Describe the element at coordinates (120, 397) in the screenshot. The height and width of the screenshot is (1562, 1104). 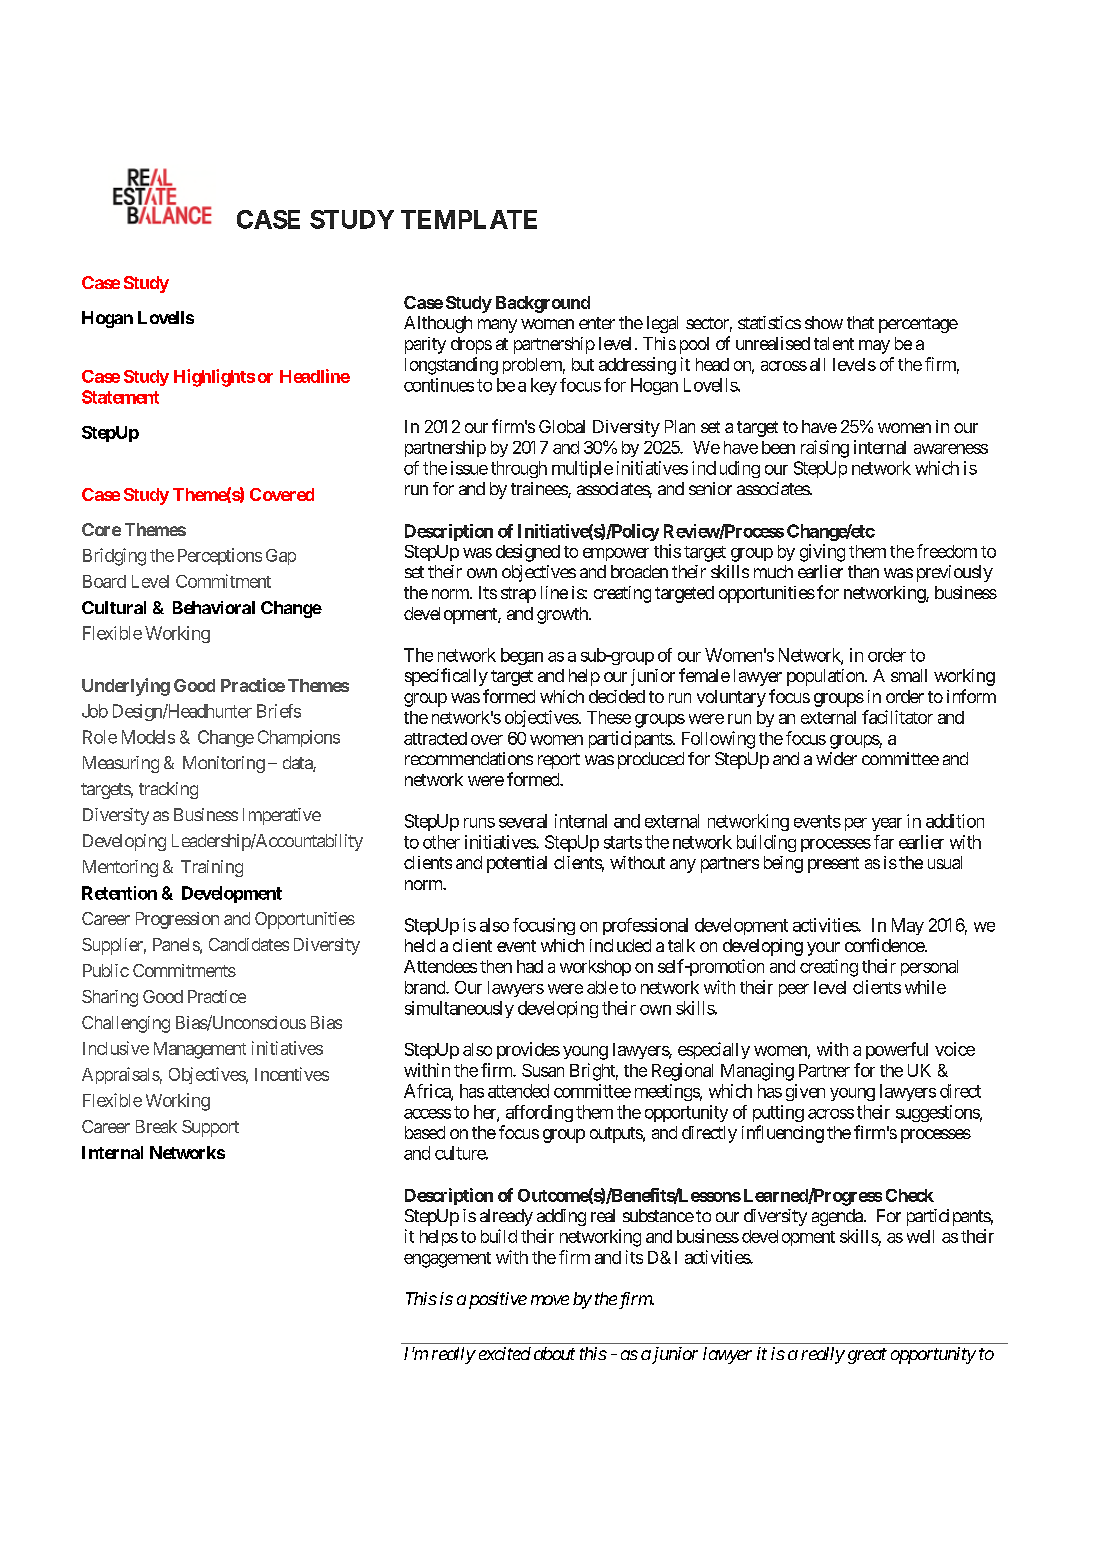
I see `Statement` at that location.
